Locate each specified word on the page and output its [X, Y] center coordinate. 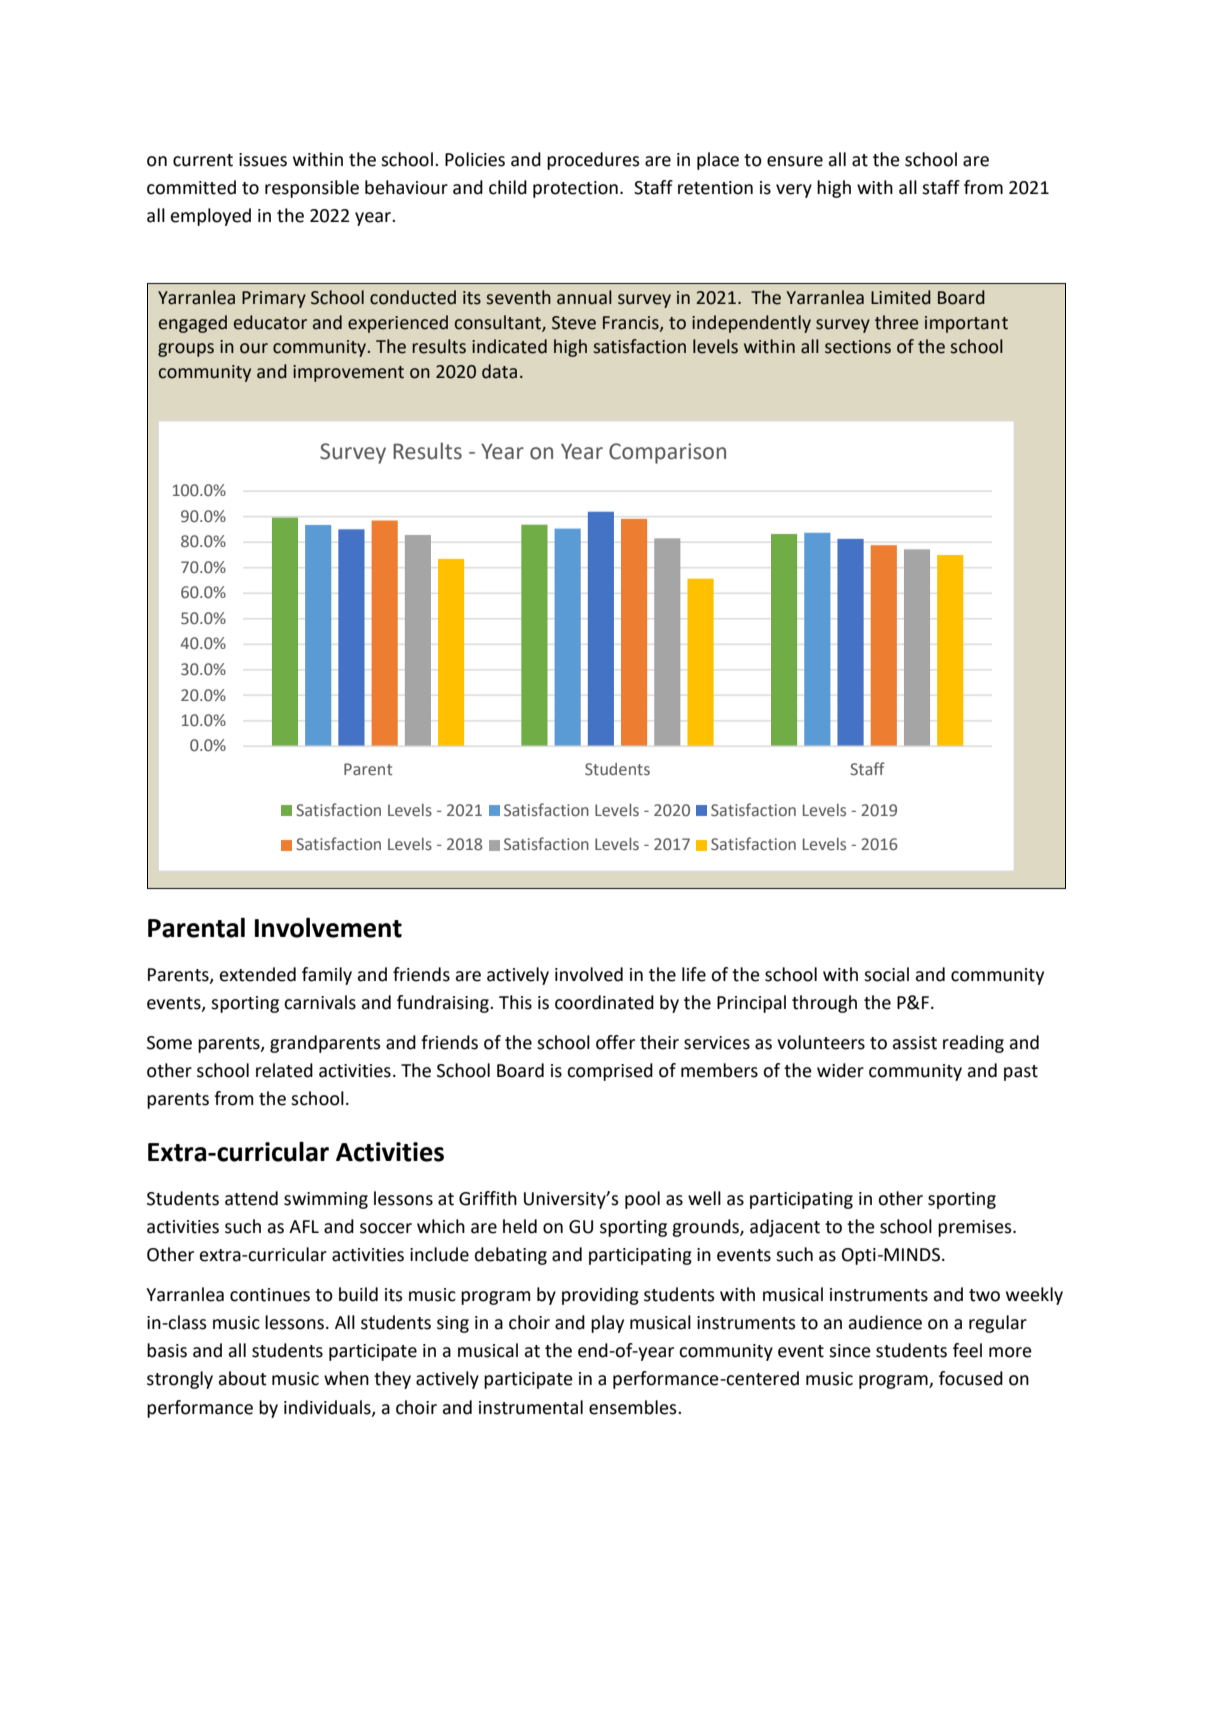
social [886, 974]
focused [971, 1378]
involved [589, 974]
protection [575, 189]
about [242, 1378]
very [794, 191]
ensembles [634, 1407]
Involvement [328, 927]
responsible [312, 189]
